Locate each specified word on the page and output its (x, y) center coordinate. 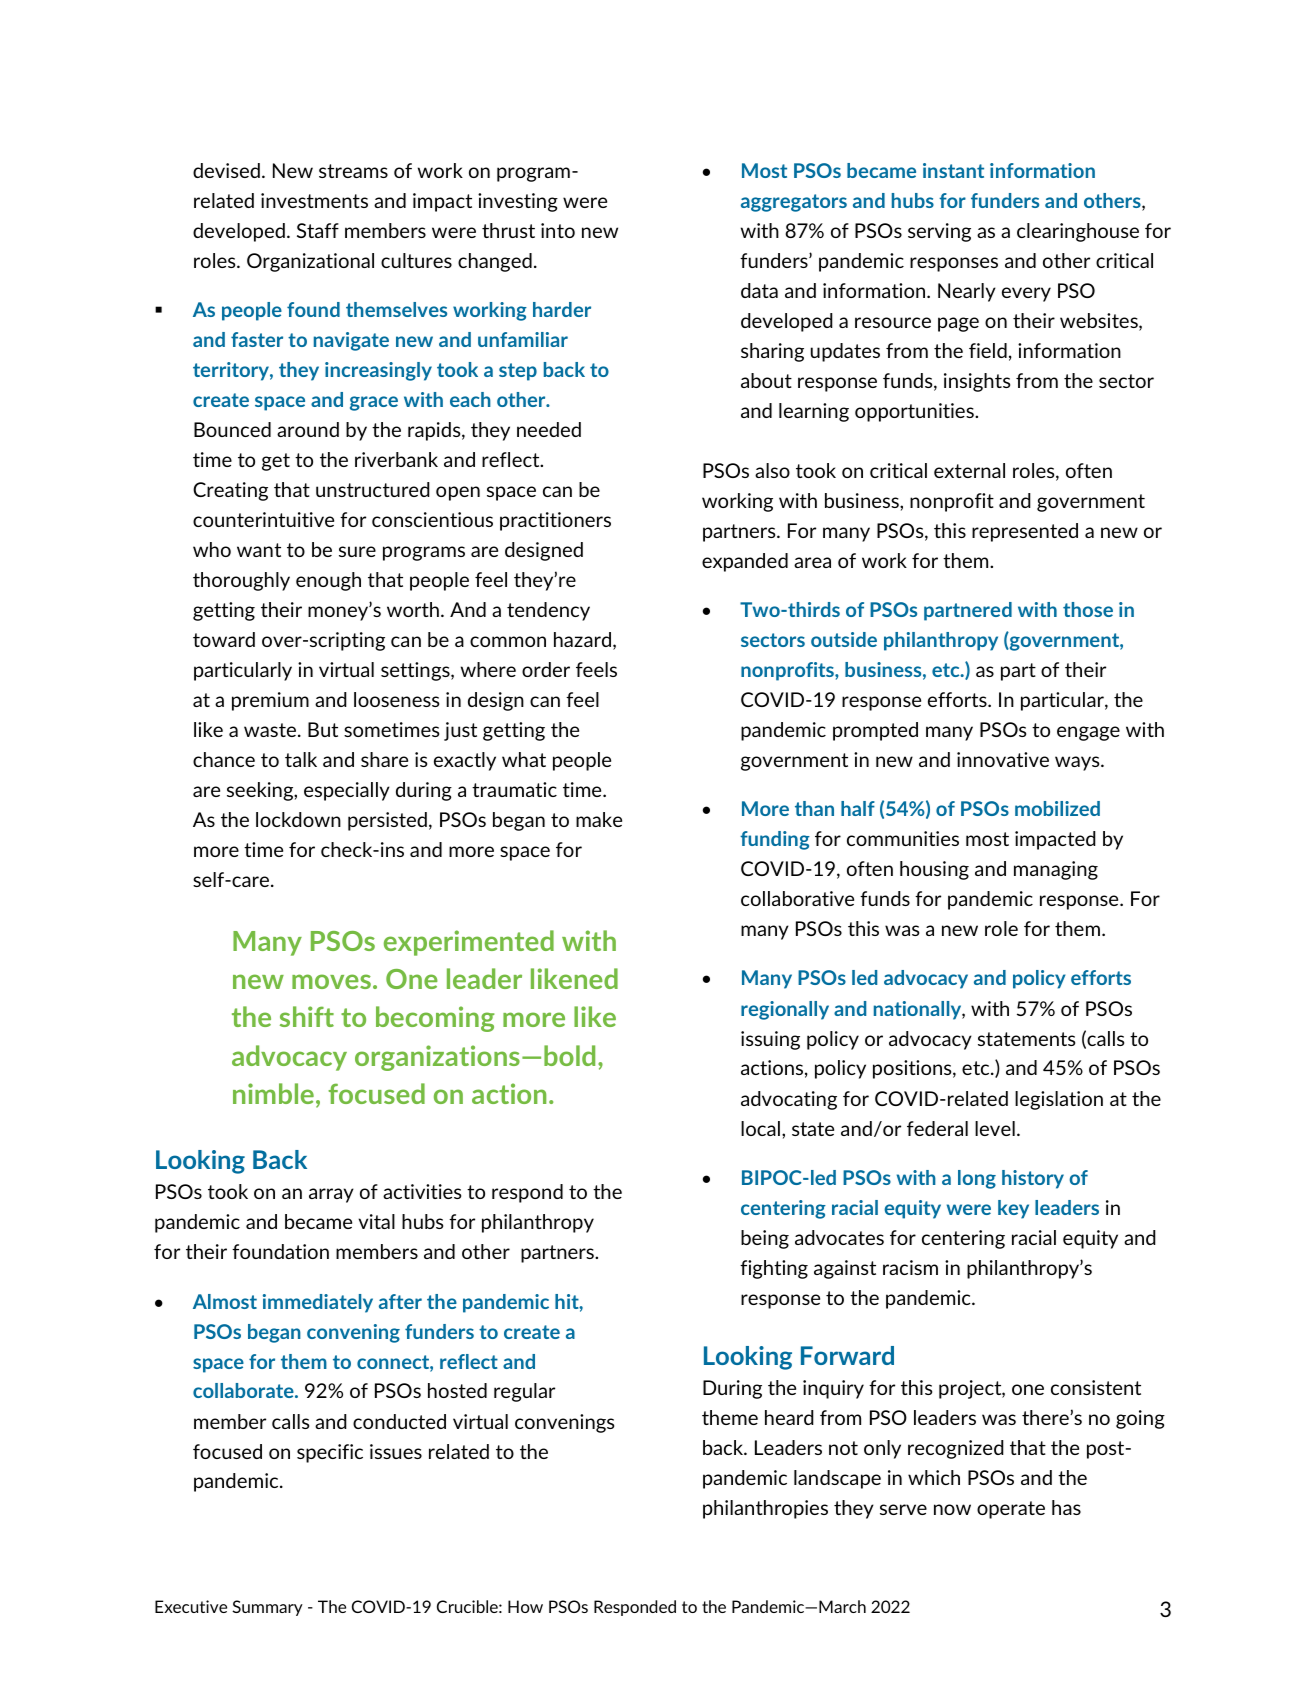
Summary (267, 1608)
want (259, 550)
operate (1011, 1510)
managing (1056, 870)
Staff (318, 230)
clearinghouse (1078, 232)
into (558, 230)
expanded (745, 562)
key (1013, 1209)
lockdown (298, 819)
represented (1025, 532)
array (331, 1195)
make (599, 819)
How (525, 1606)
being (765, 1239)
